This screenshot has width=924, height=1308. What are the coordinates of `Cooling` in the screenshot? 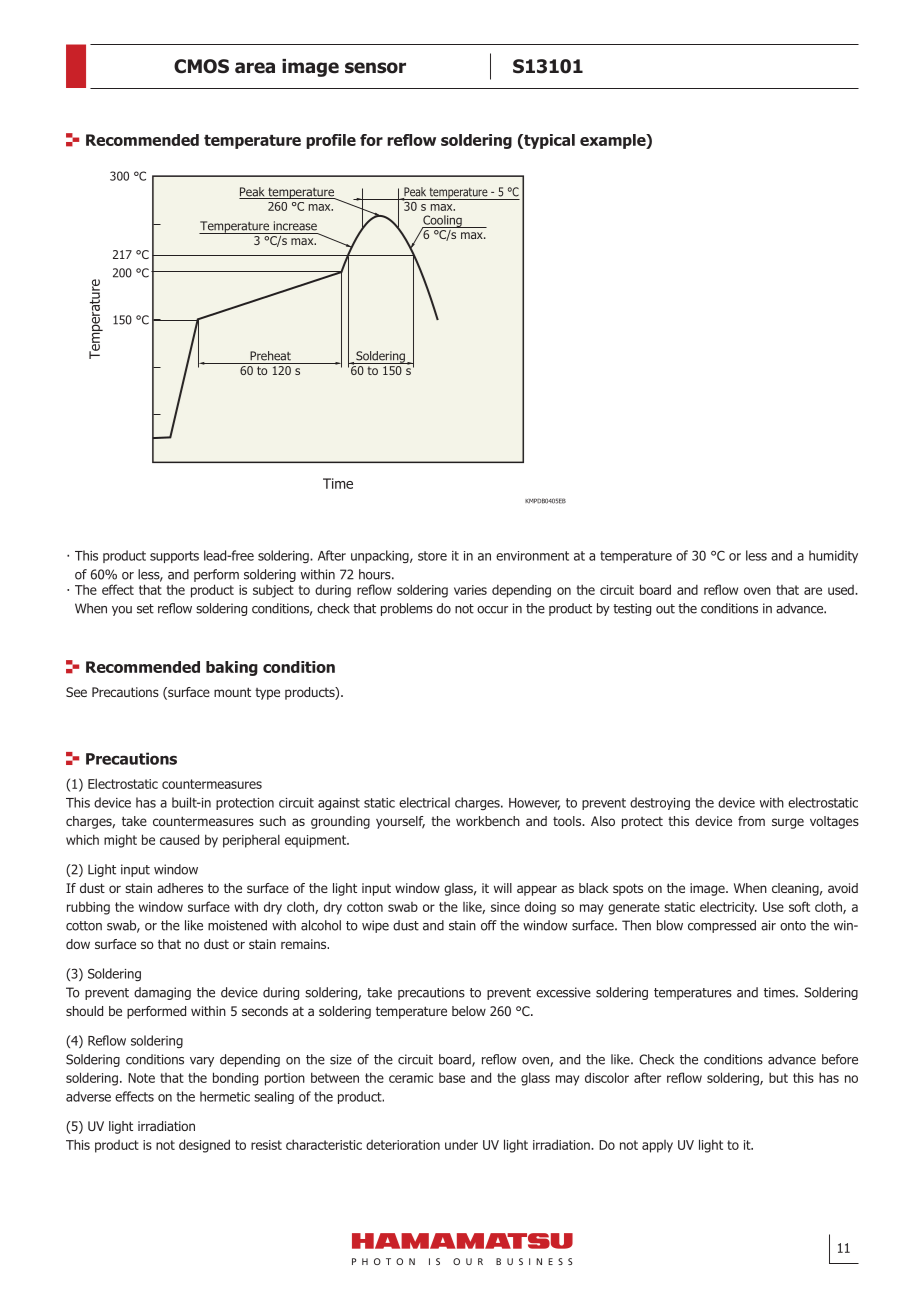 It's located at (442, 222).
